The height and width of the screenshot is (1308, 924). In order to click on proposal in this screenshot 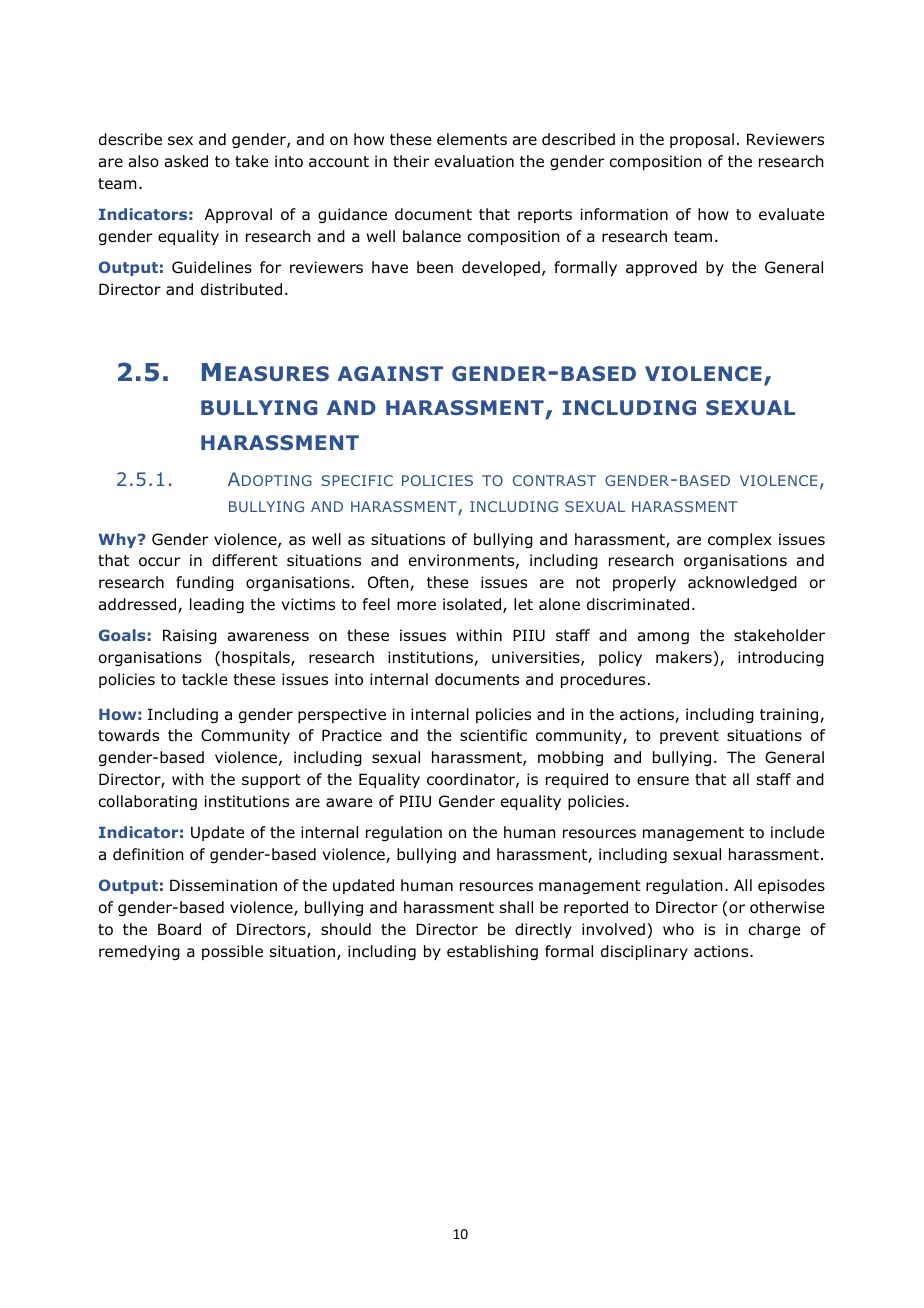, I will do `click(702, 140)`.
